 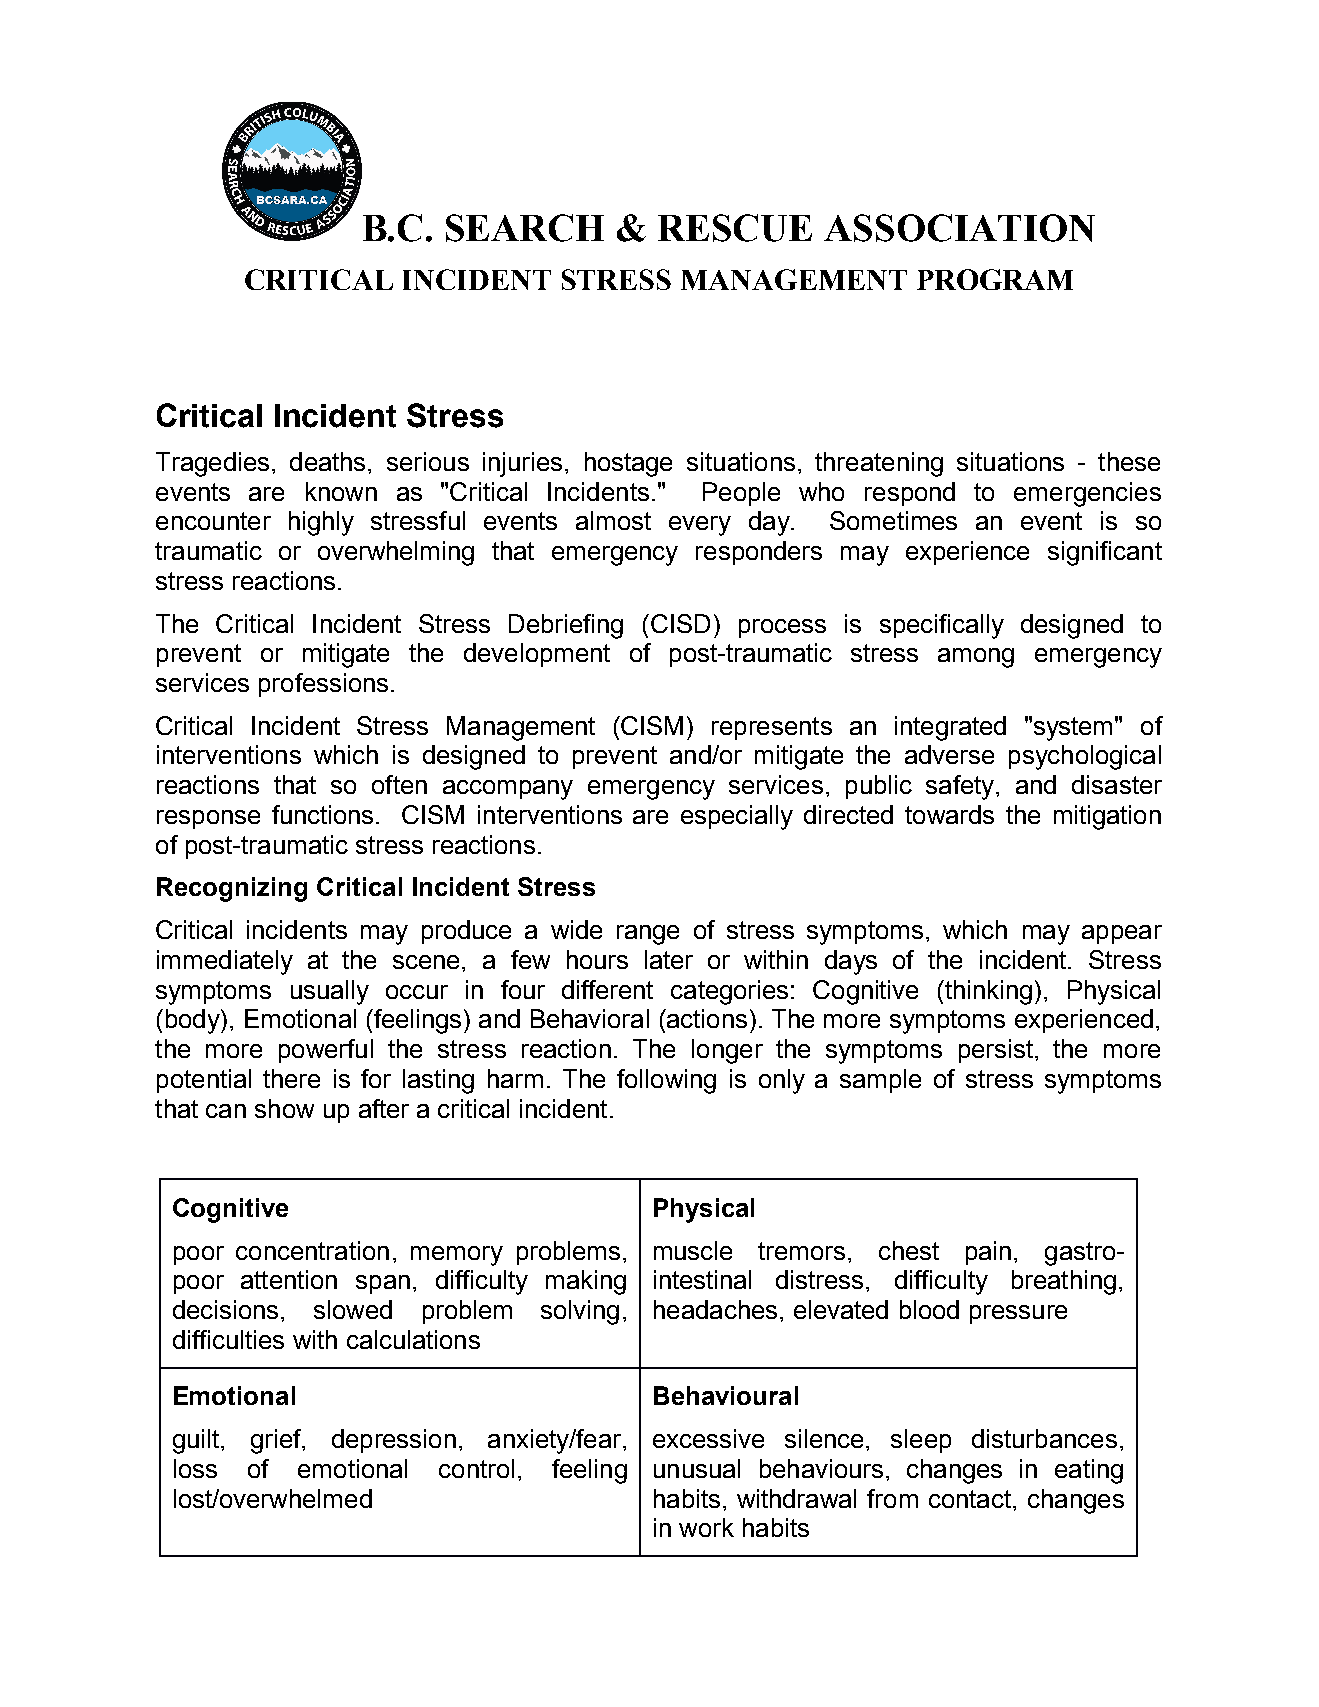 What do you see at coordinates (291, 1078) in the screenshot?
I see `there` at bounding box center [291, 1078].
